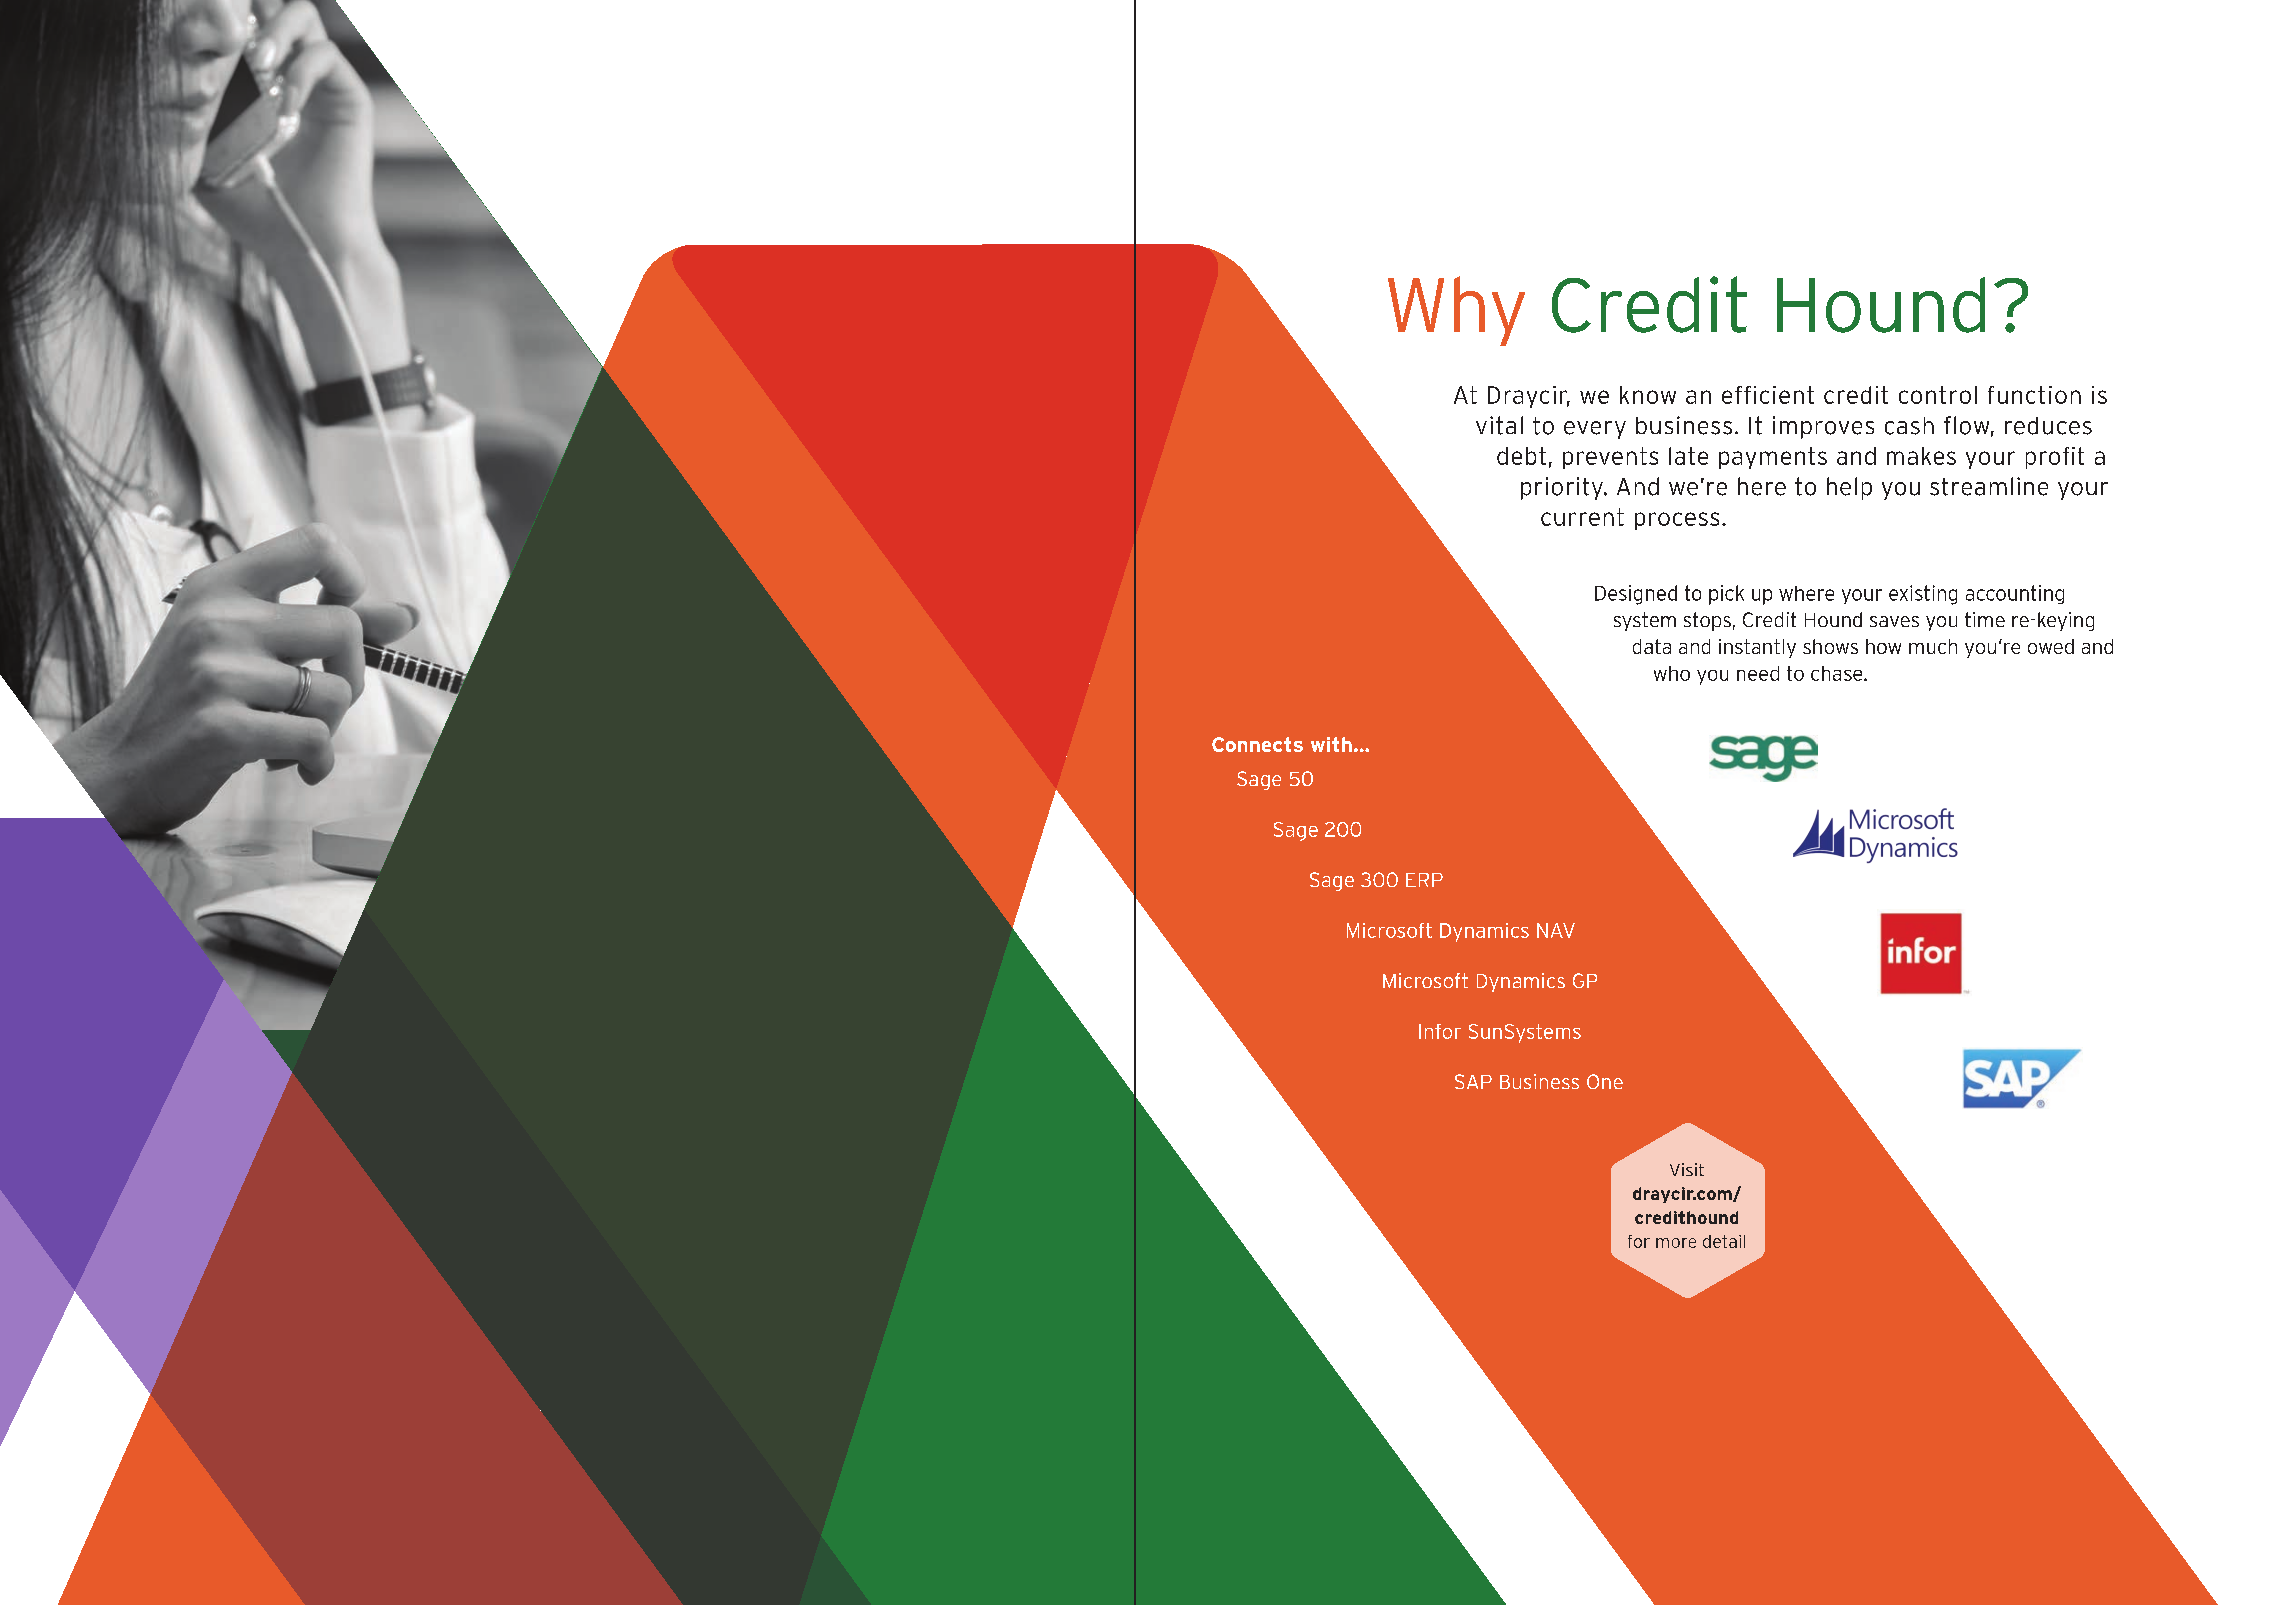 The height and width of the screenshot is (1605, 2270). Describe the element at coordinates (1724, 1241) in the screenshot. I see `detail` at that location.
